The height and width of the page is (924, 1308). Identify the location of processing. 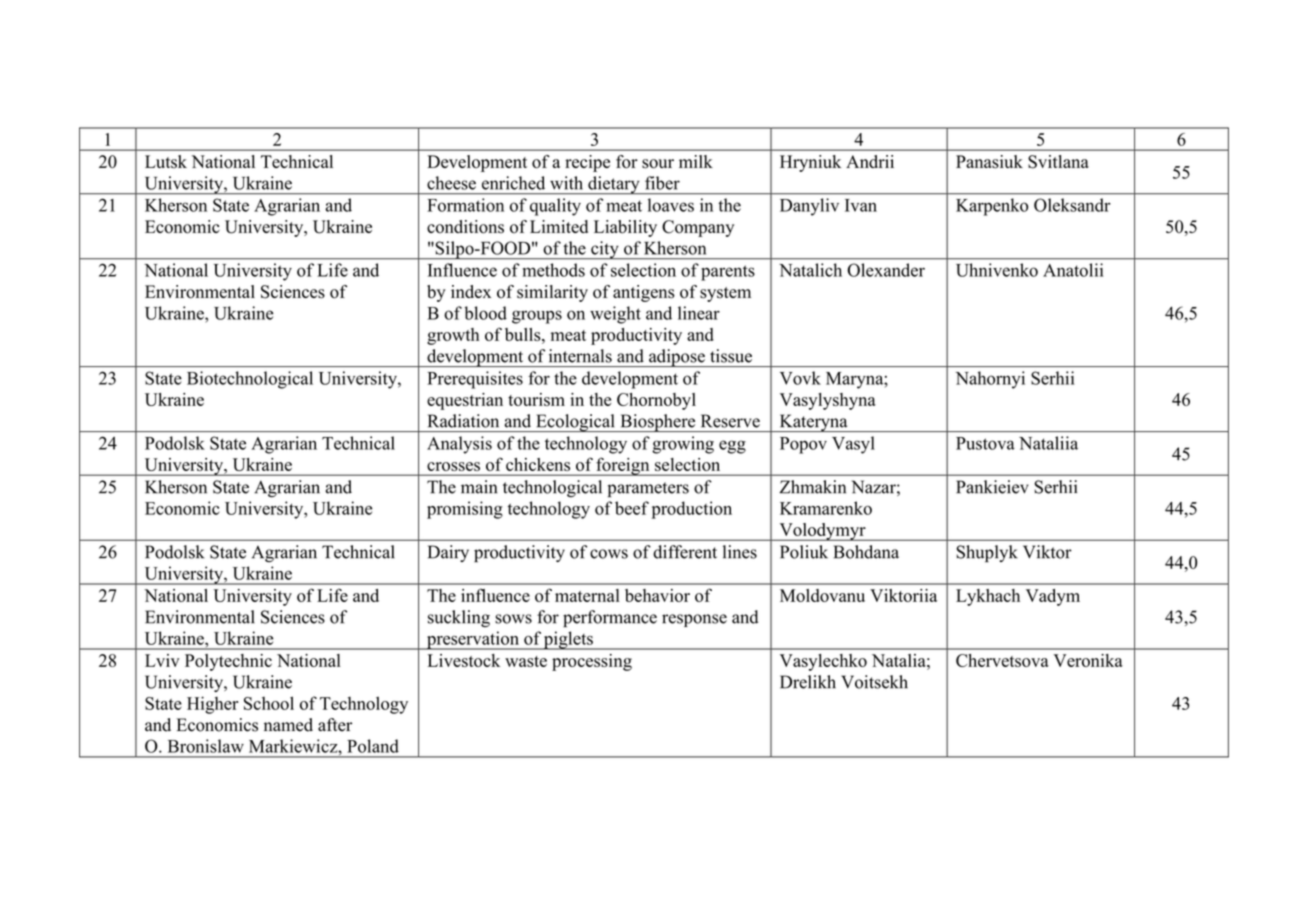
(592, 662).
